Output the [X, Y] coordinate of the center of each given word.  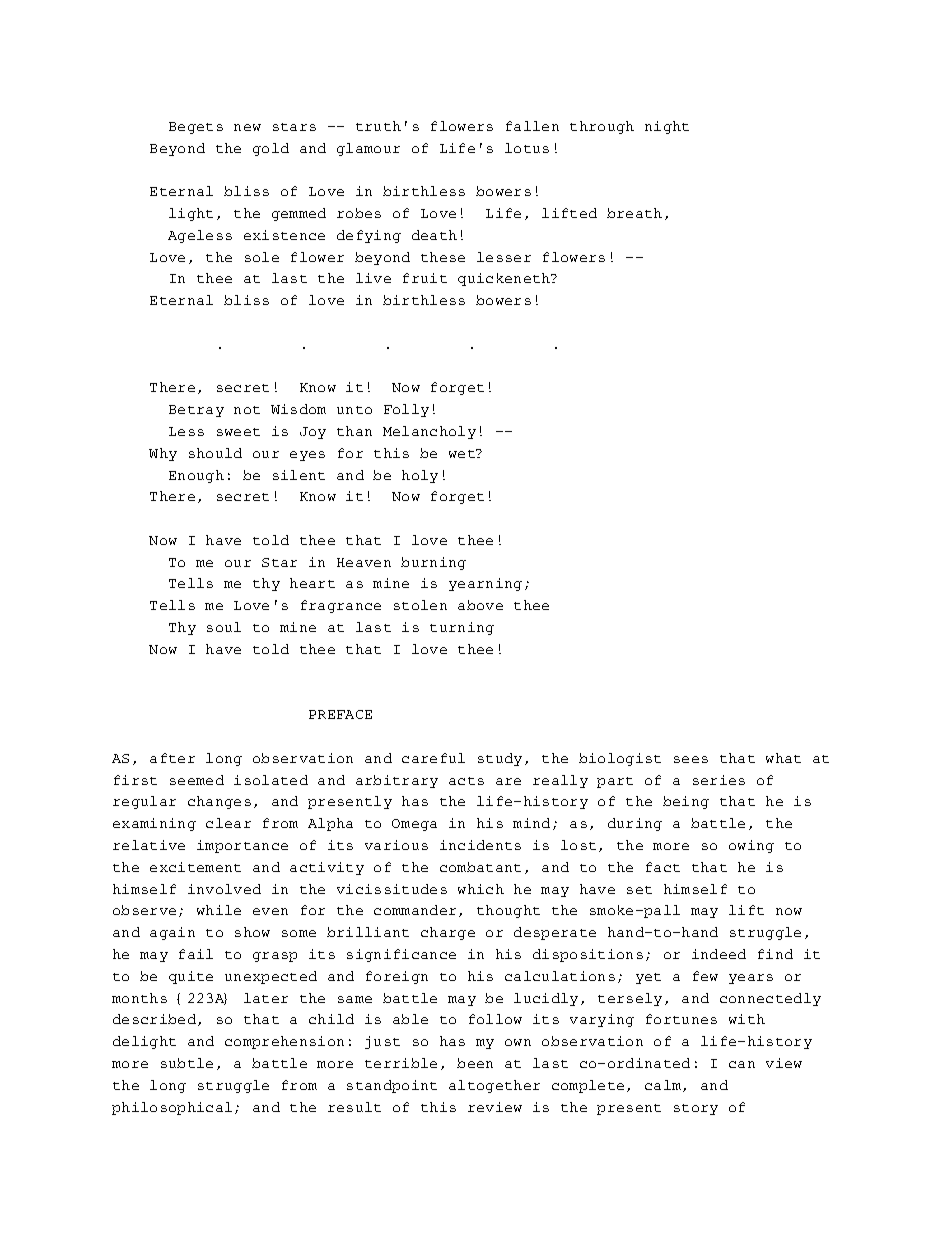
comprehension [284, 1042]
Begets [196, 128]
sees [691, 759]
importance [242, 846]
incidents [480, 845]
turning [462, 628]
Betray [196, 411]
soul [224, 627]
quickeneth [505, 279]
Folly [406, 410]
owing [751, 846]
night [667, 127]
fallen [532, 126]
